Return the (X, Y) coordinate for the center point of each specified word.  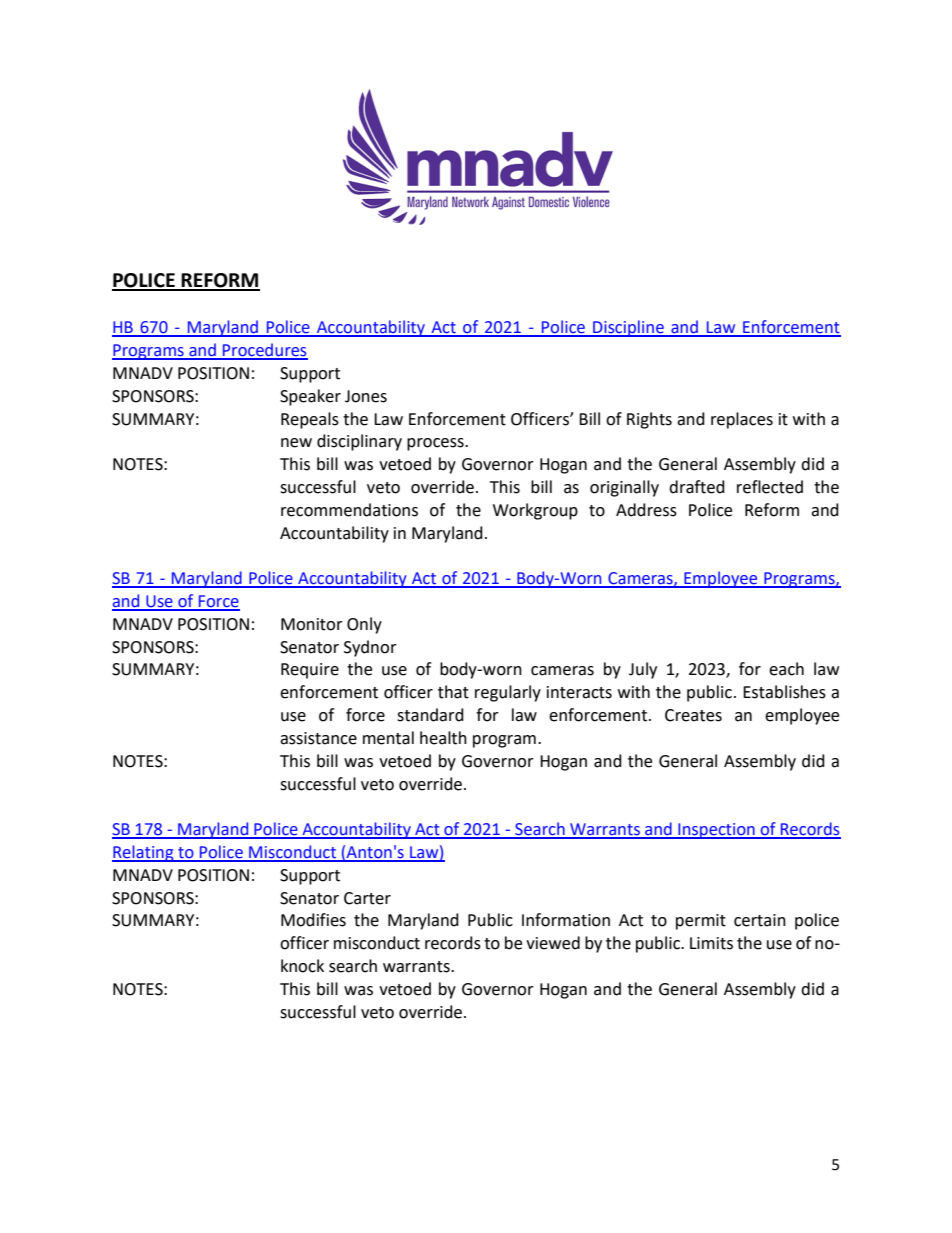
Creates (693, 715)
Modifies (313, 920)
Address (646, 510)
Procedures (264, 351)
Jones (366, 396)
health (443, 738)
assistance (318, 738)
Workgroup (535, 511)
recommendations (349, 510)
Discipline (628, 328)
